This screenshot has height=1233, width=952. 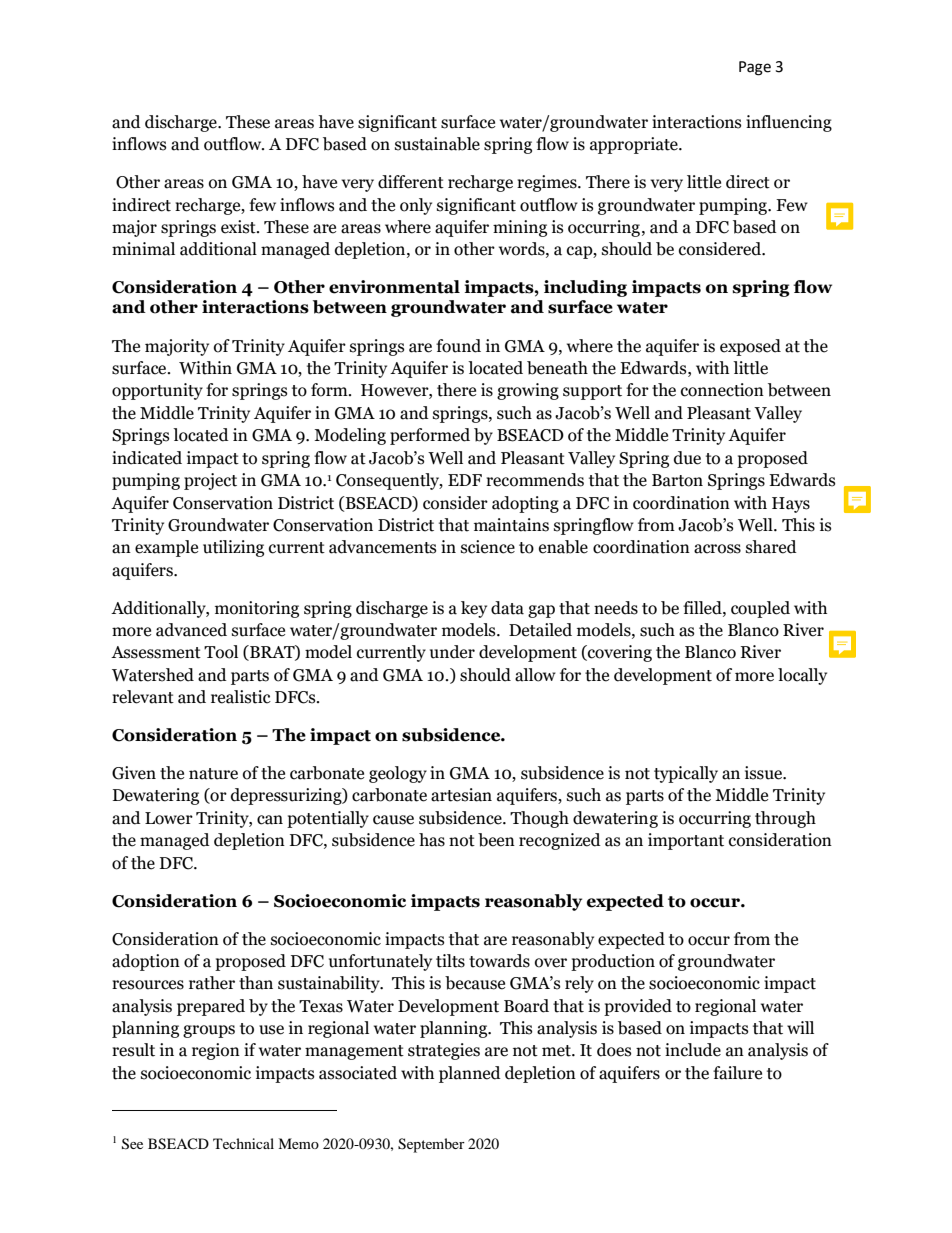 I want to click on Page, so click(x=755, y=68).
